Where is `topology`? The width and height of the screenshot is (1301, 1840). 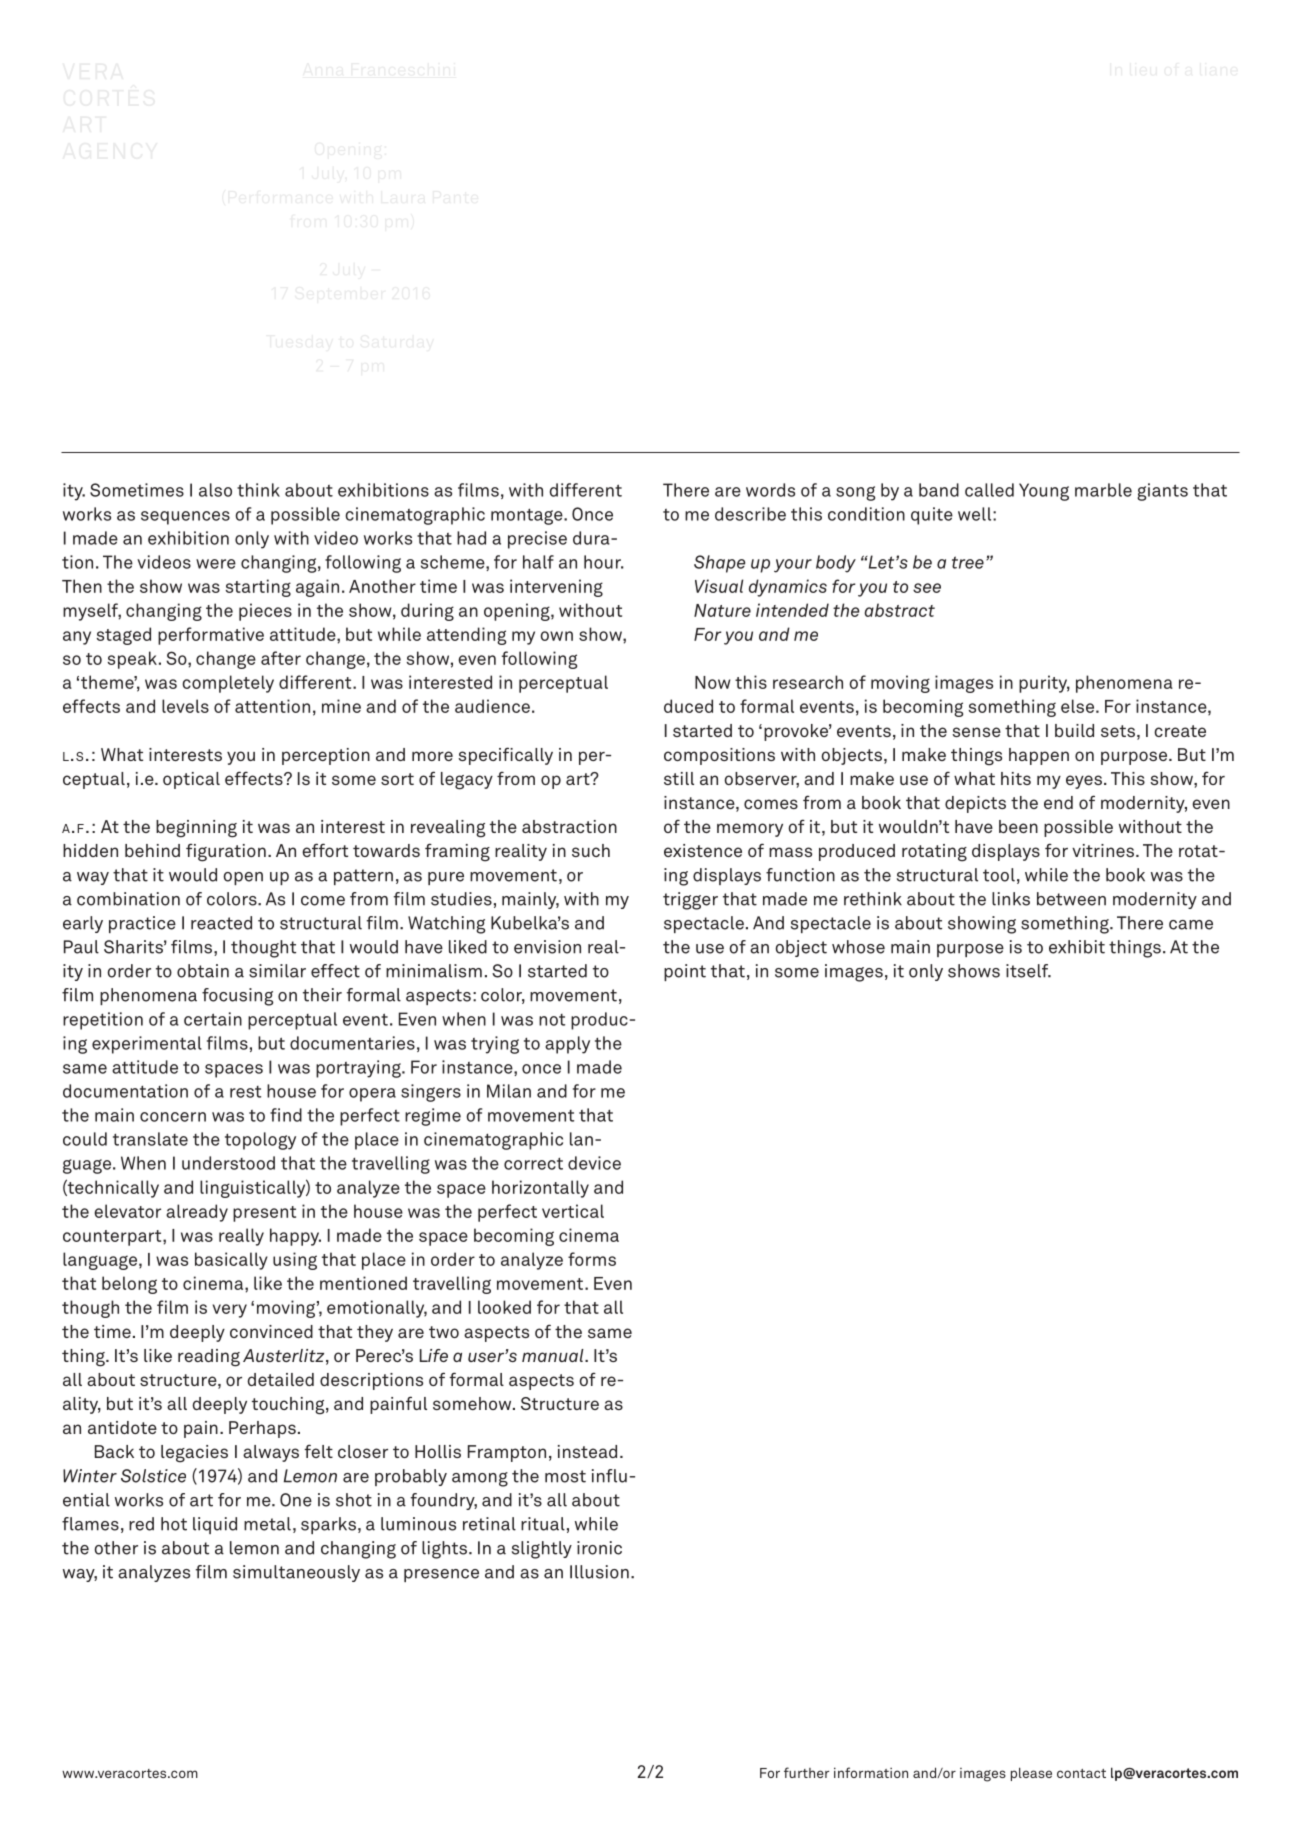 topology is located at coordinates (260, 1141).
